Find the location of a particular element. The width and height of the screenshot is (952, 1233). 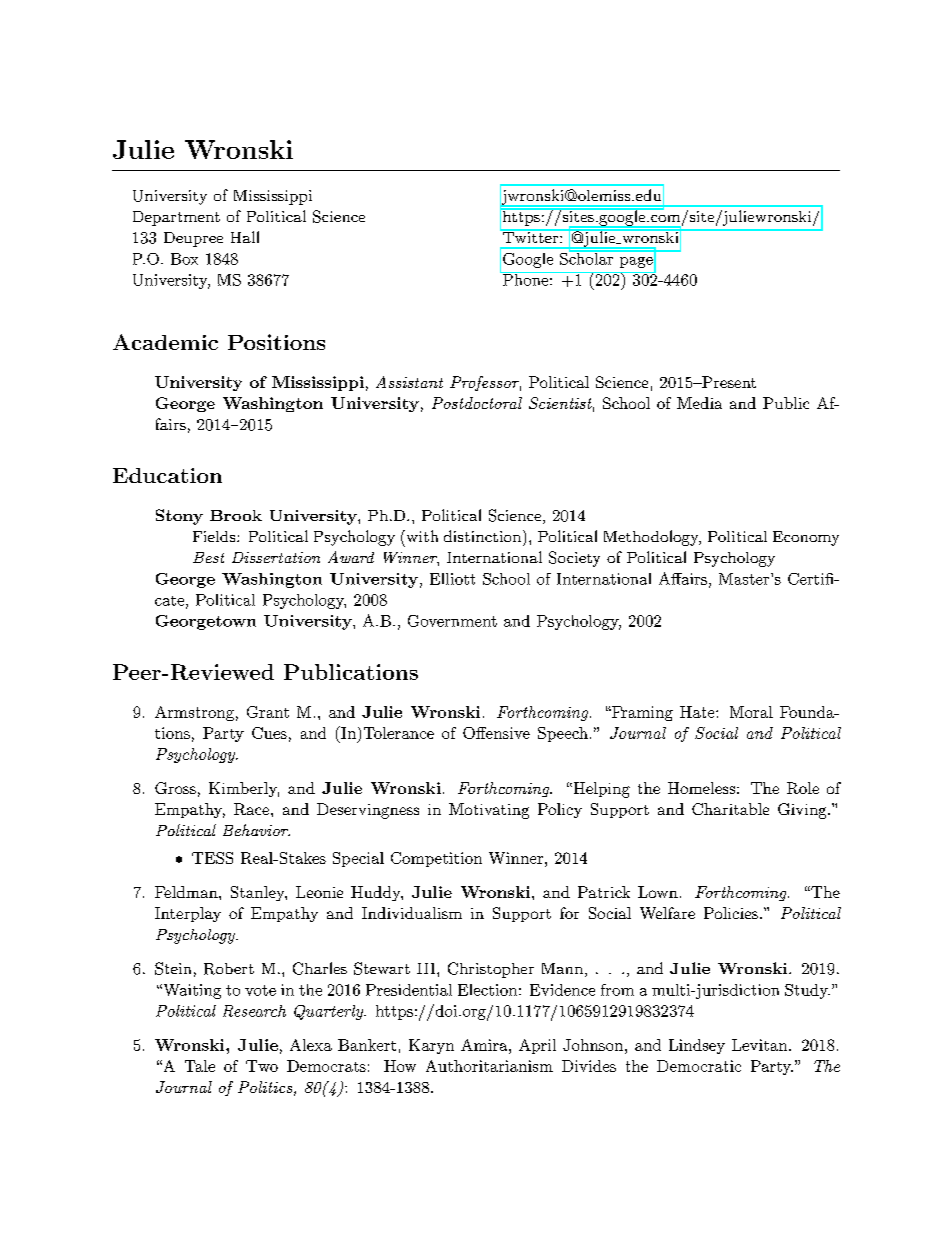

Two is located at coordinates (262, 1066).
